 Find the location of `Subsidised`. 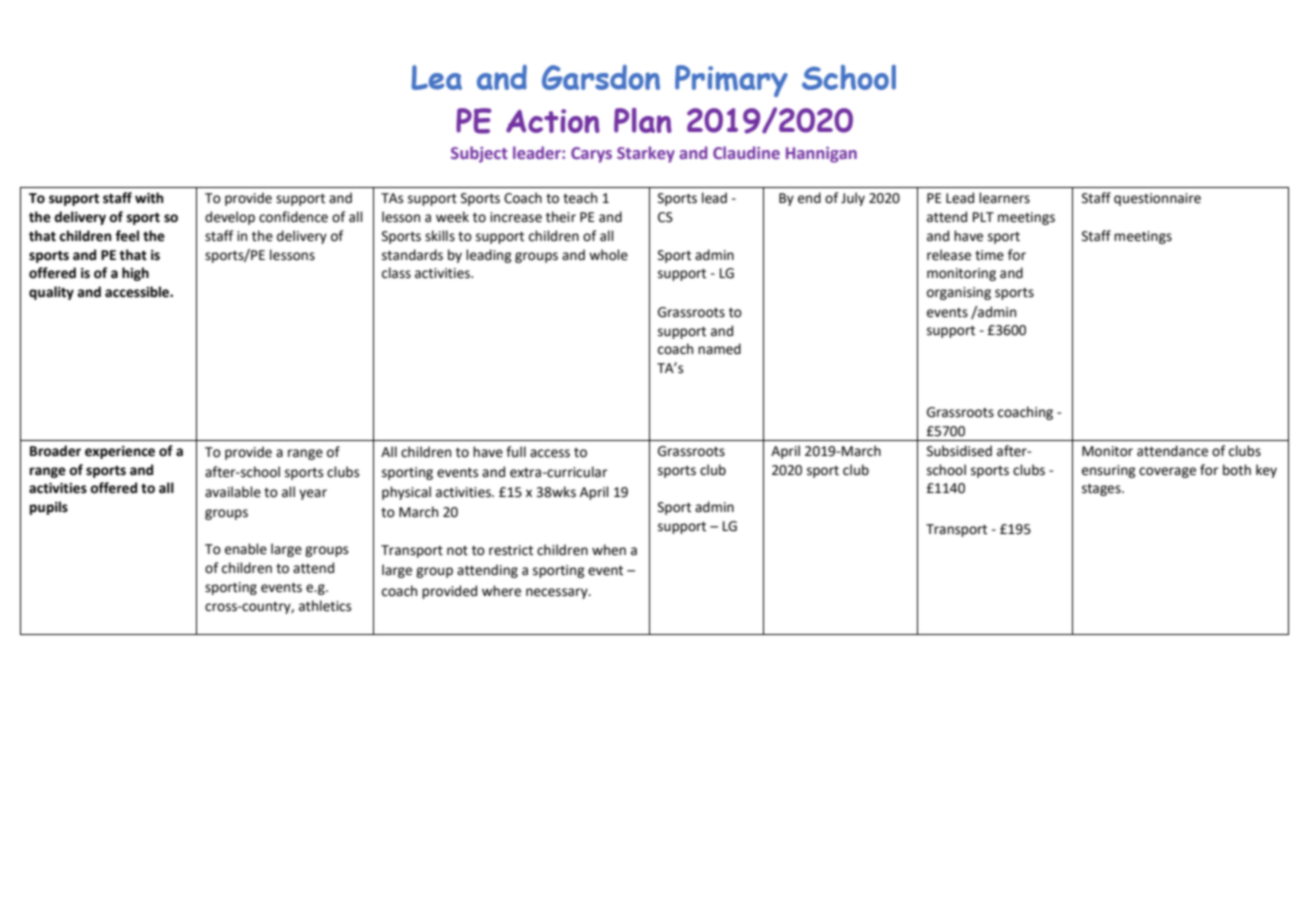

Subsidised is located at coordinates (959, 451).
